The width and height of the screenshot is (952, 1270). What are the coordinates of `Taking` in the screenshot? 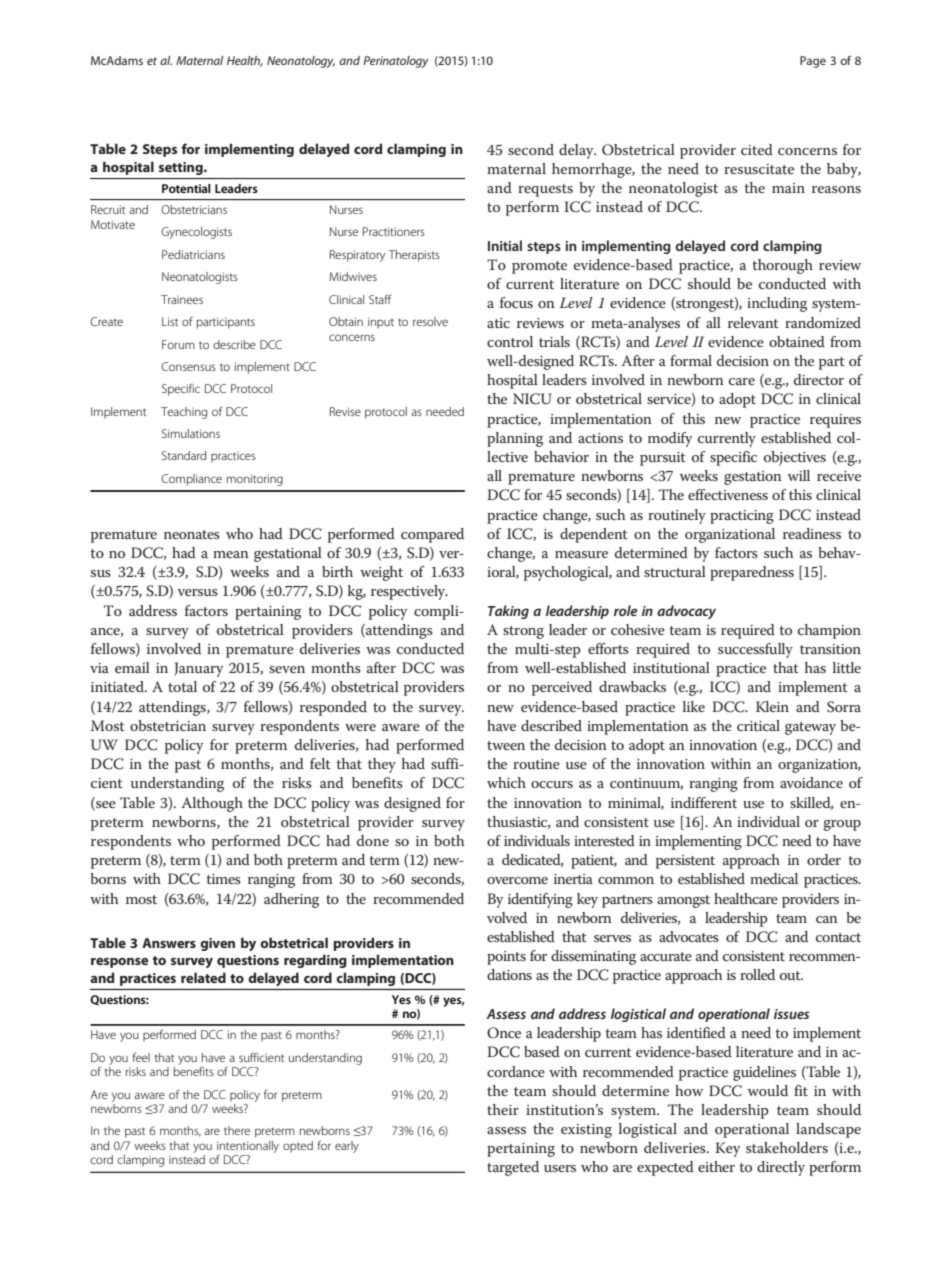 It's located at (508, 612).
